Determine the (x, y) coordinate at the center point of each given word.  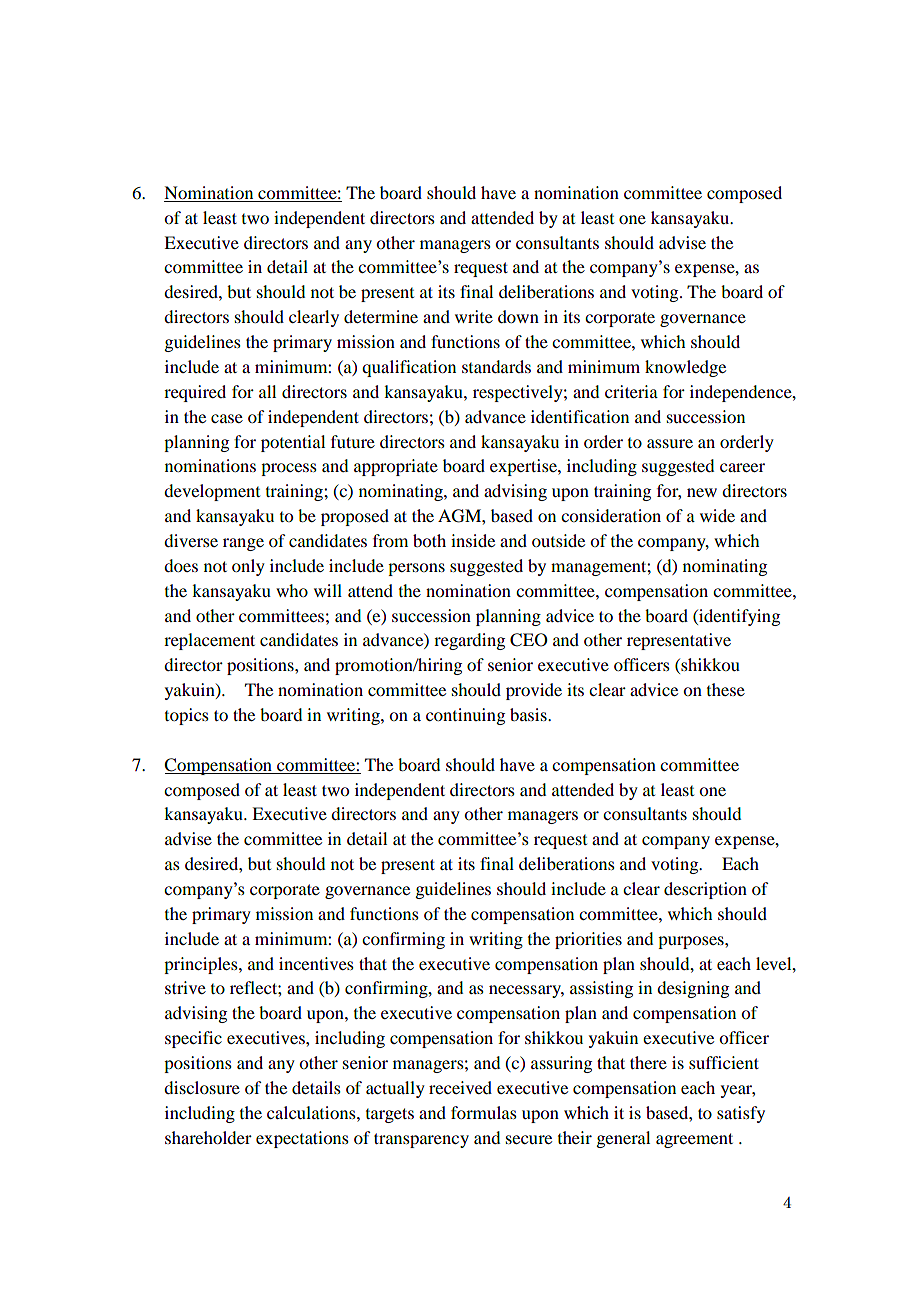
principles (202, 965)
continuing (465, 716)
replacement (209, 641)
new (702, 492)
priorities (588, 940)
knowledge (685, 368)
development (212, 492)
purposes (692, 942)
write (474, 316)
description (705, 890)
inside (473, 540)
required (195, 393)
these (726, 689)
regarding (469, 641)
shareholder (208, 1137)
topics (187, 716)
